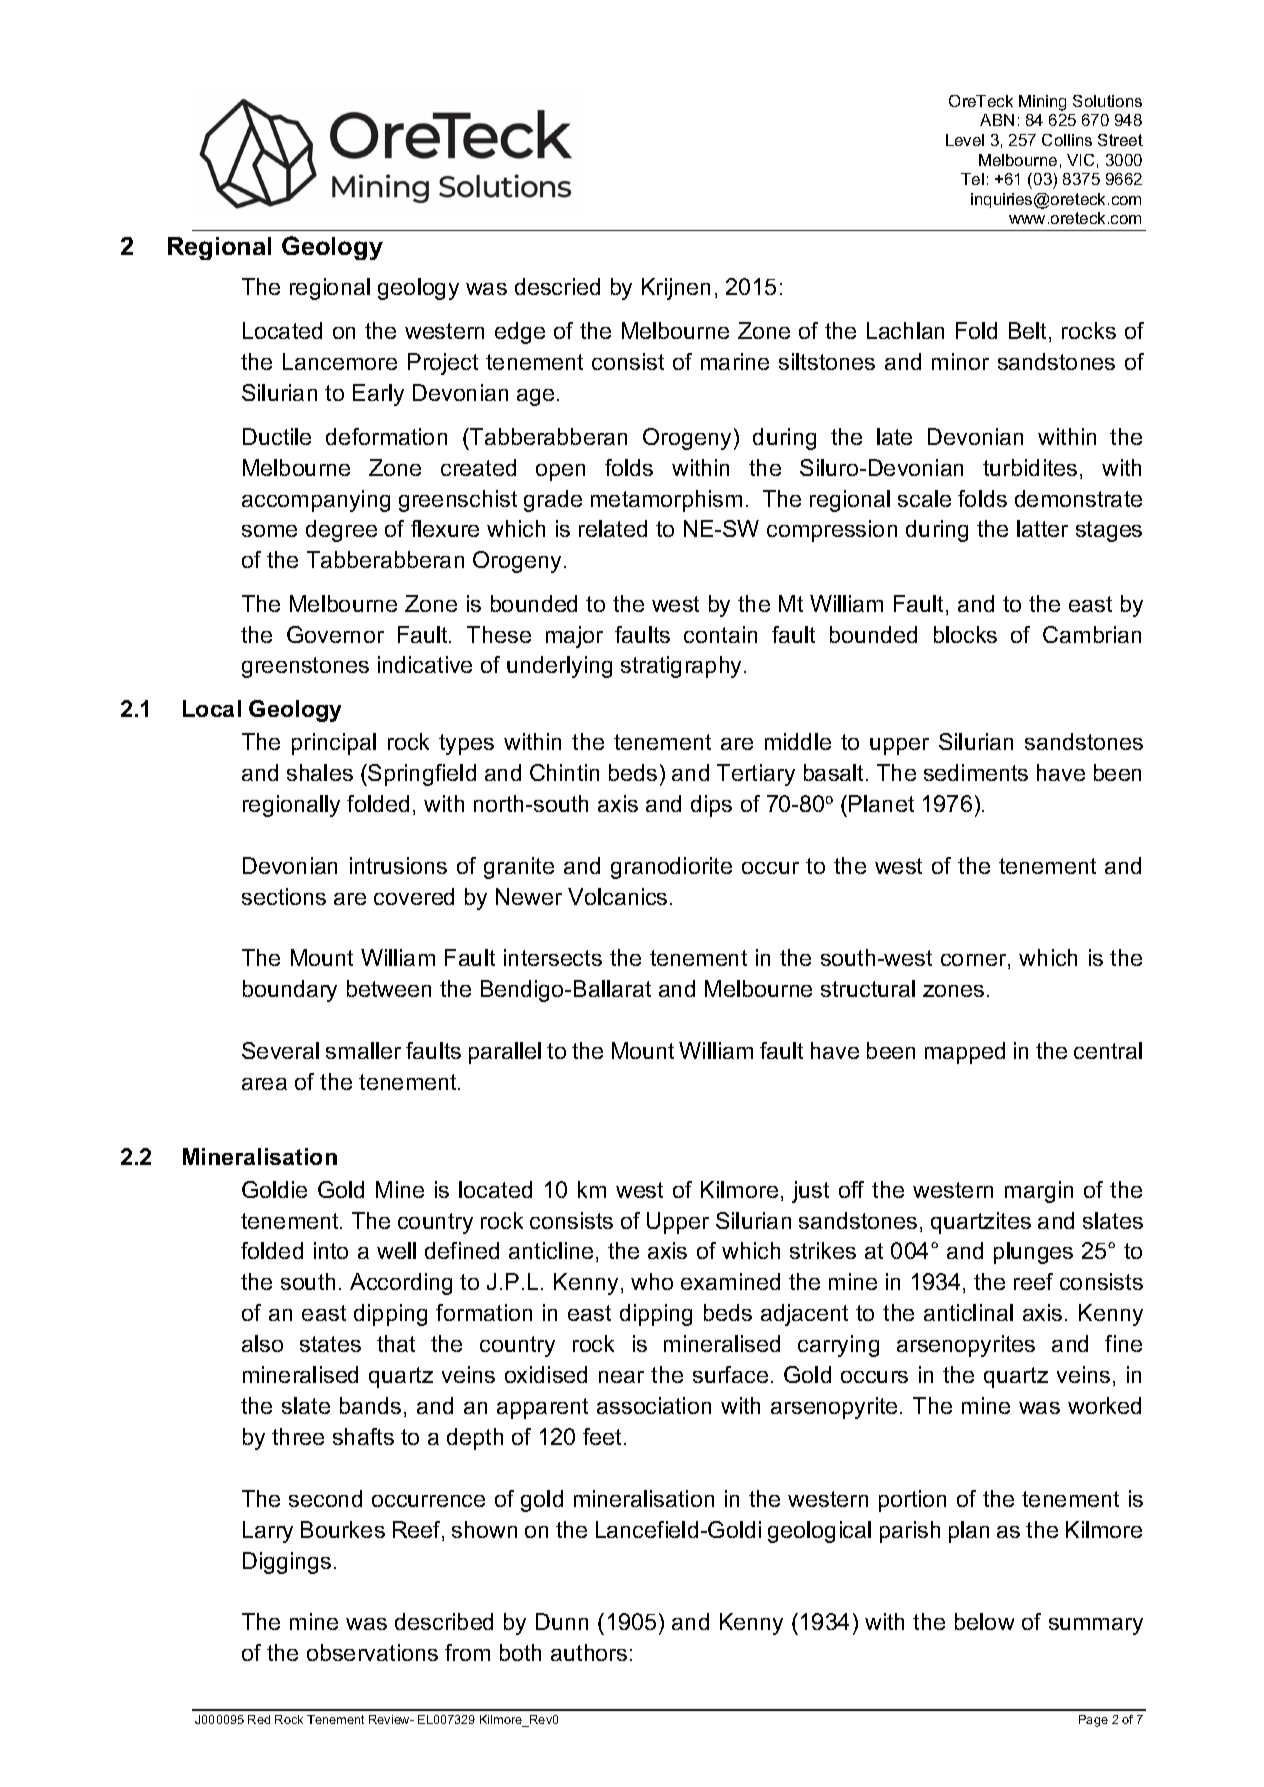 Image resolution: width=1264 pixels, height=1787 pixels. Describe the element at coordinates (372, 1652) in the document. I see `observations` at that location.
